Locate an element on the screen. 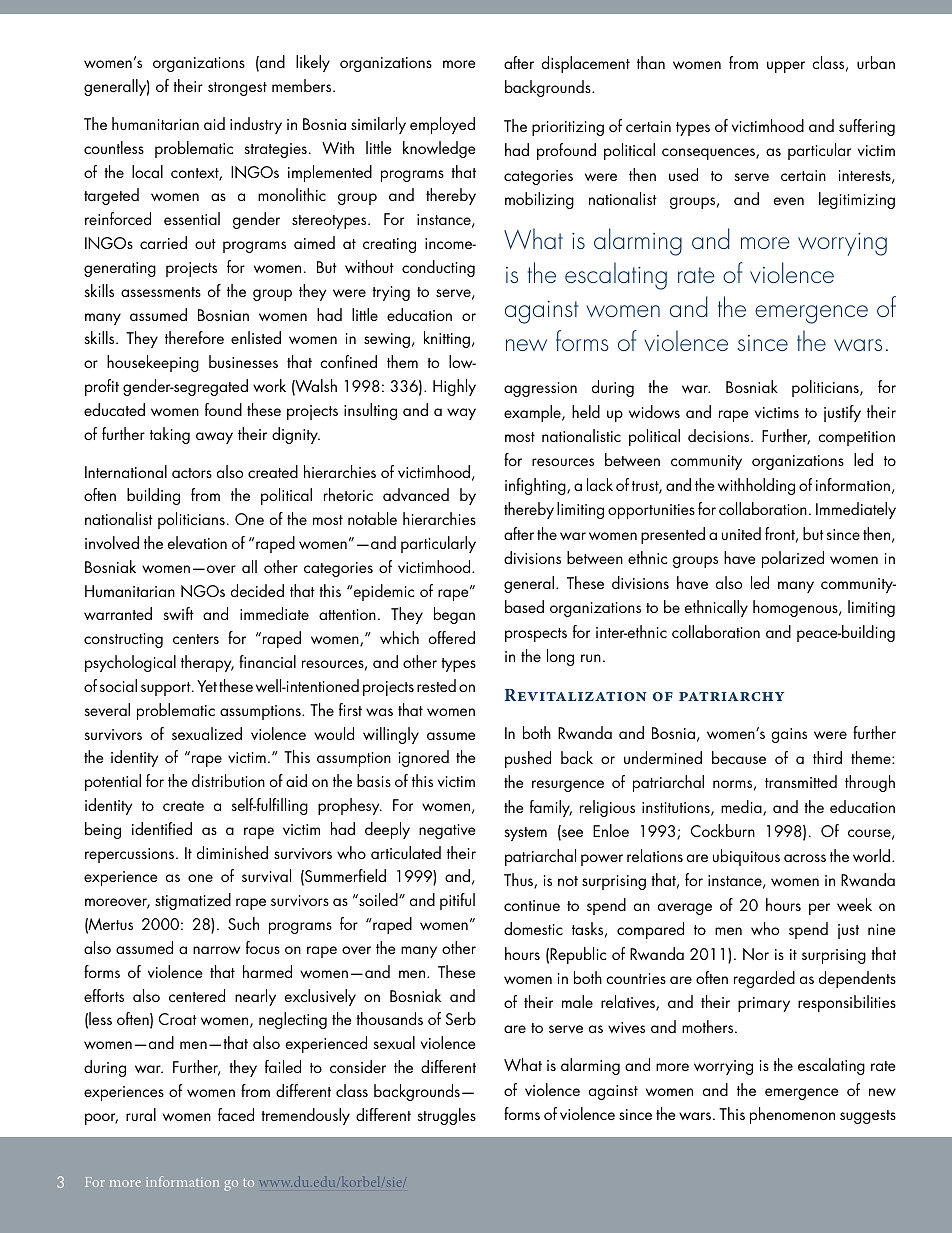 The width and height of the screenshot is (952, 1233). upper is located at coordinates (786, 67).
